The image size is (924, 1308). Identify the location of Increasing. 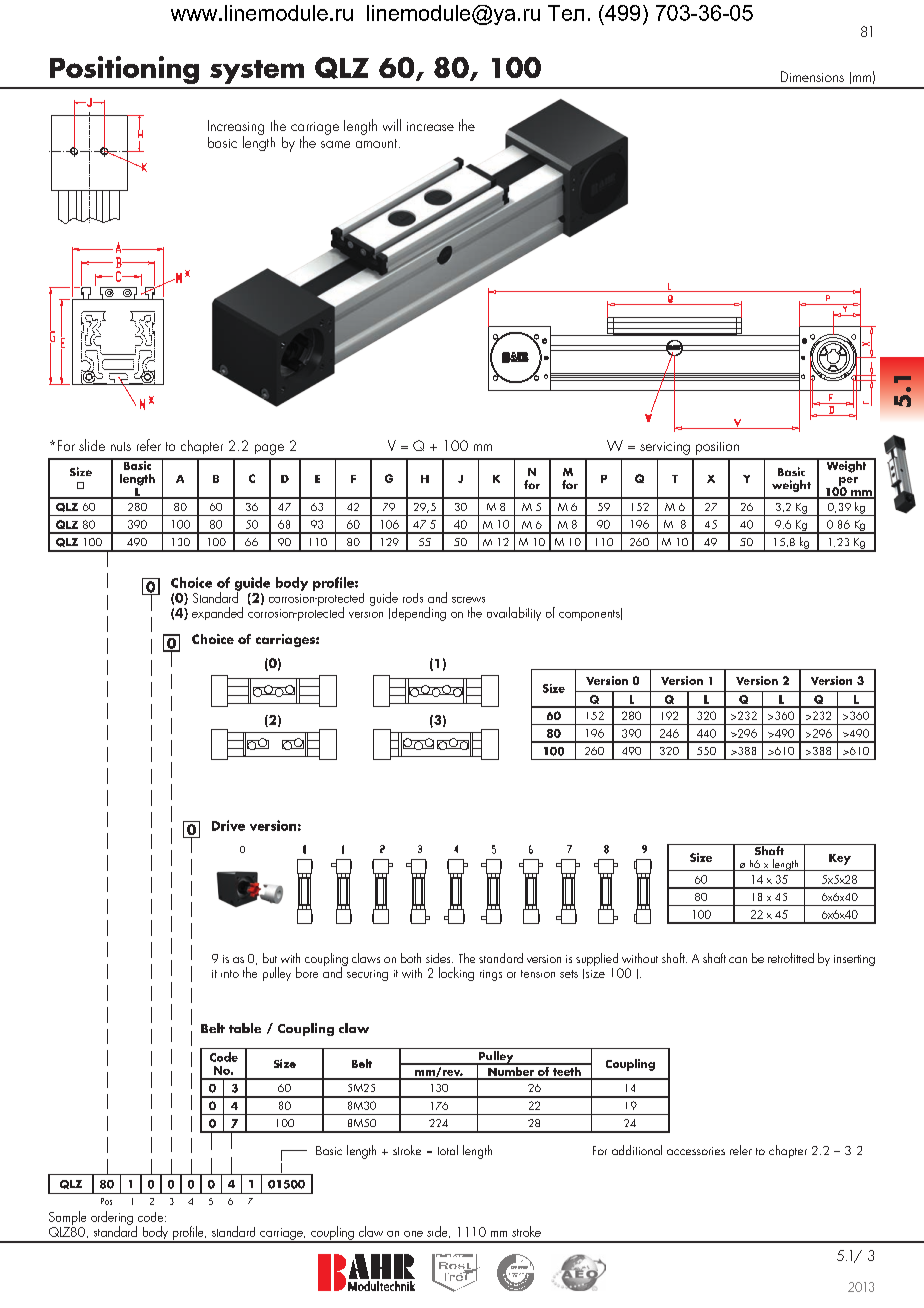
(236, 128).
